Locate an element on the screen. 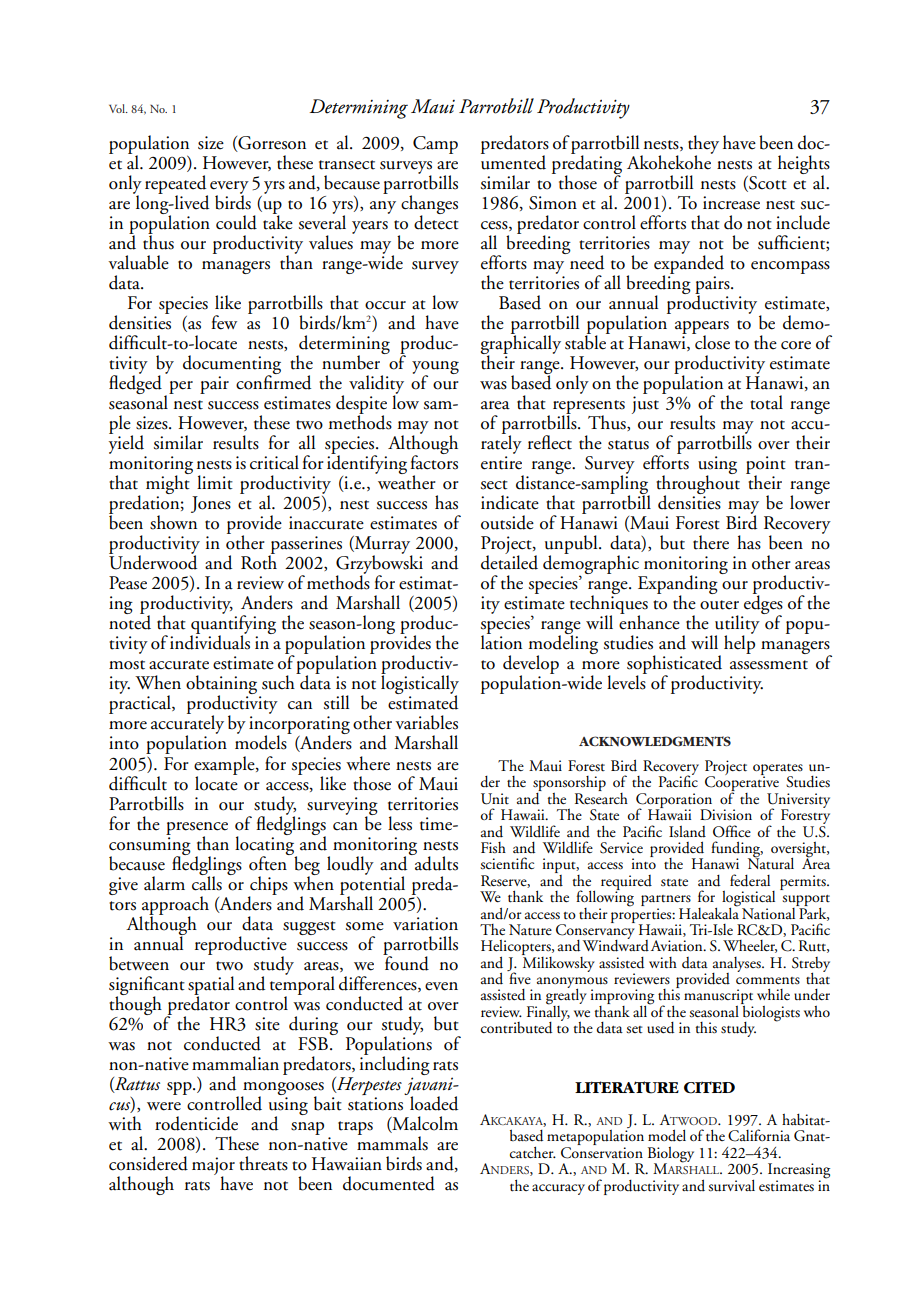 The width and height of the screenshot is (905, 1316). help is located at coordinates (739, 643).
